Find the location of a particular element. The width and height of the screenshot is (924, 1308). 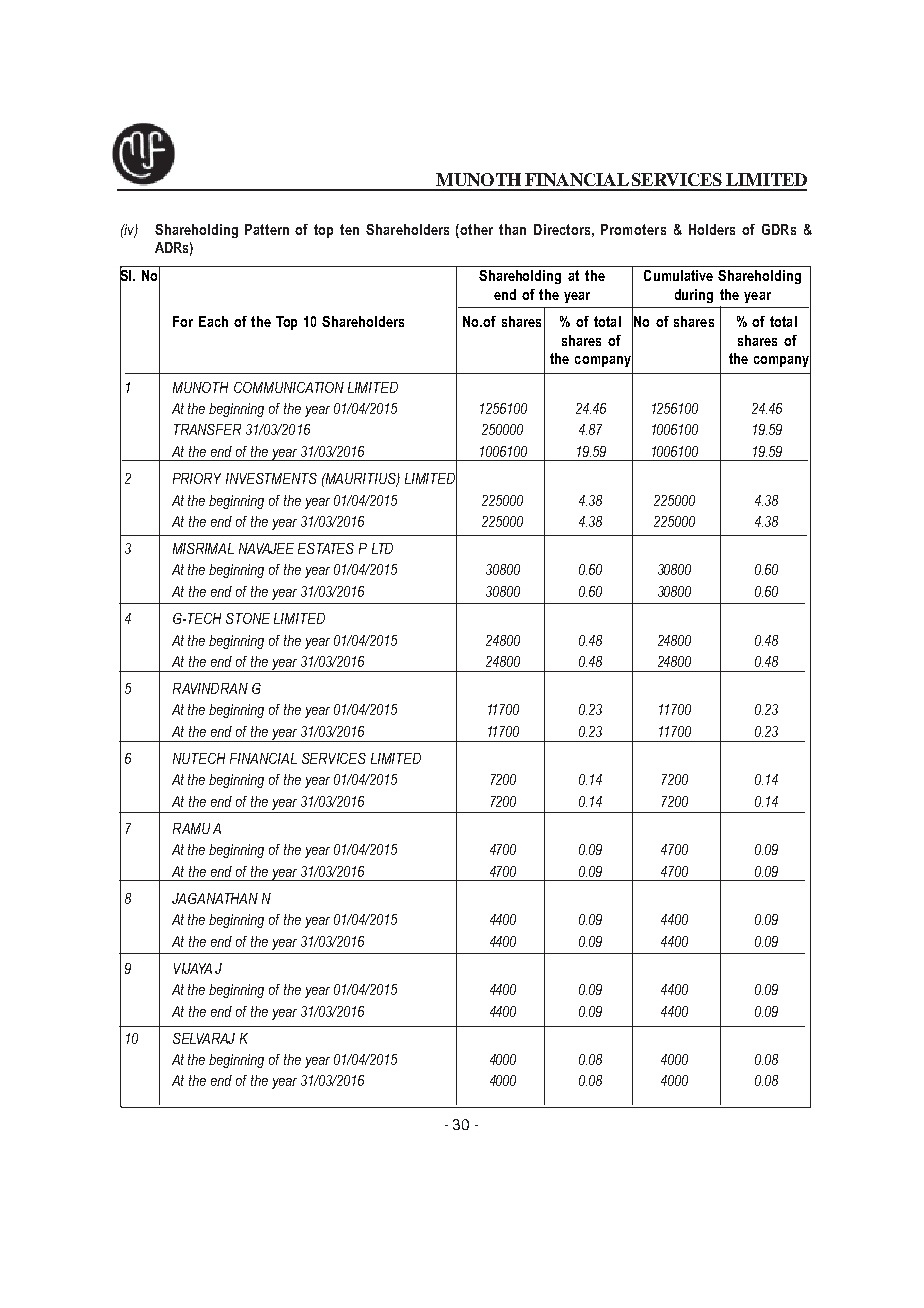

ESTATES is located at coordinates (326, 548).
